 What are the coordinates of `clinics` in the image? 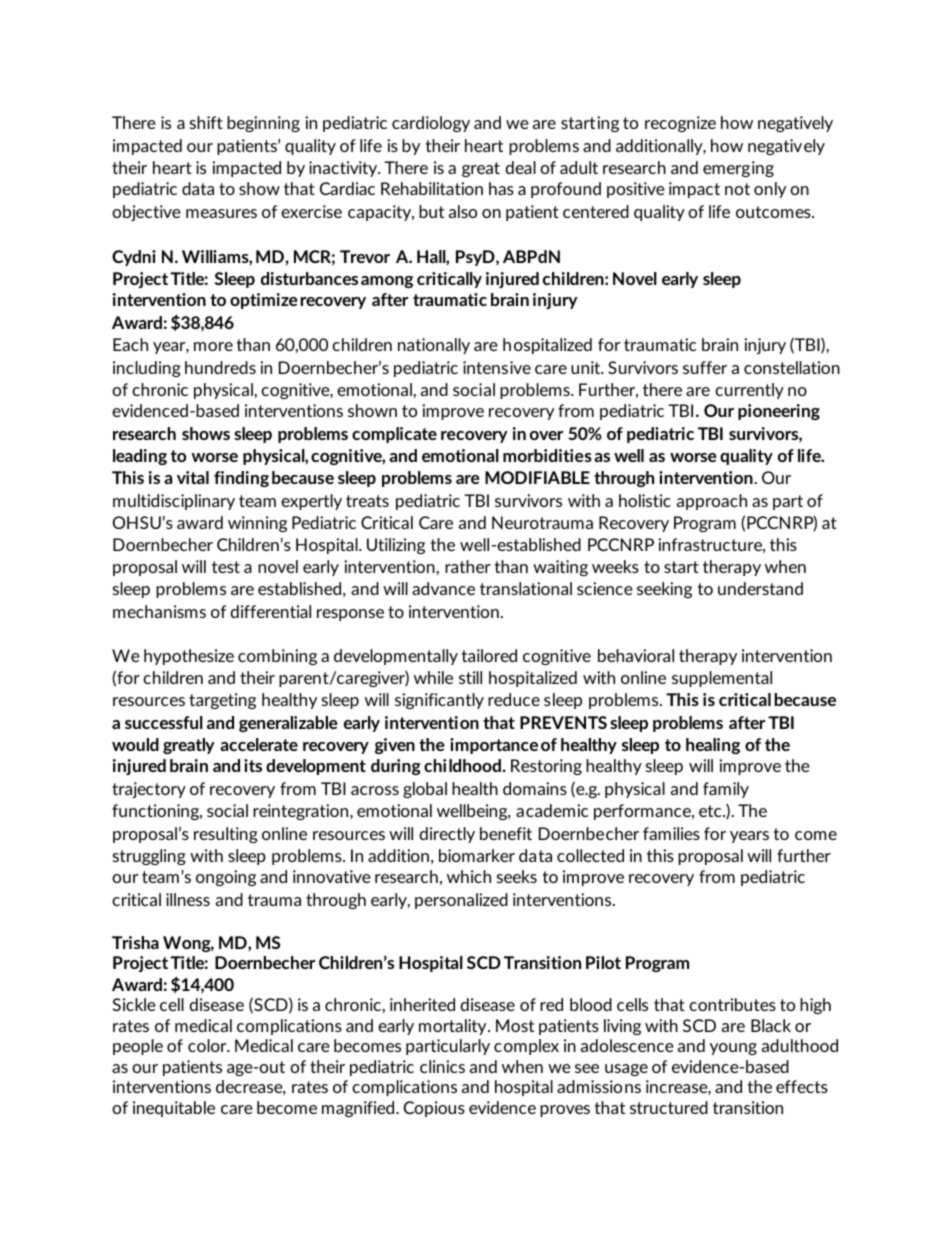 It's located at (442, 1066).
